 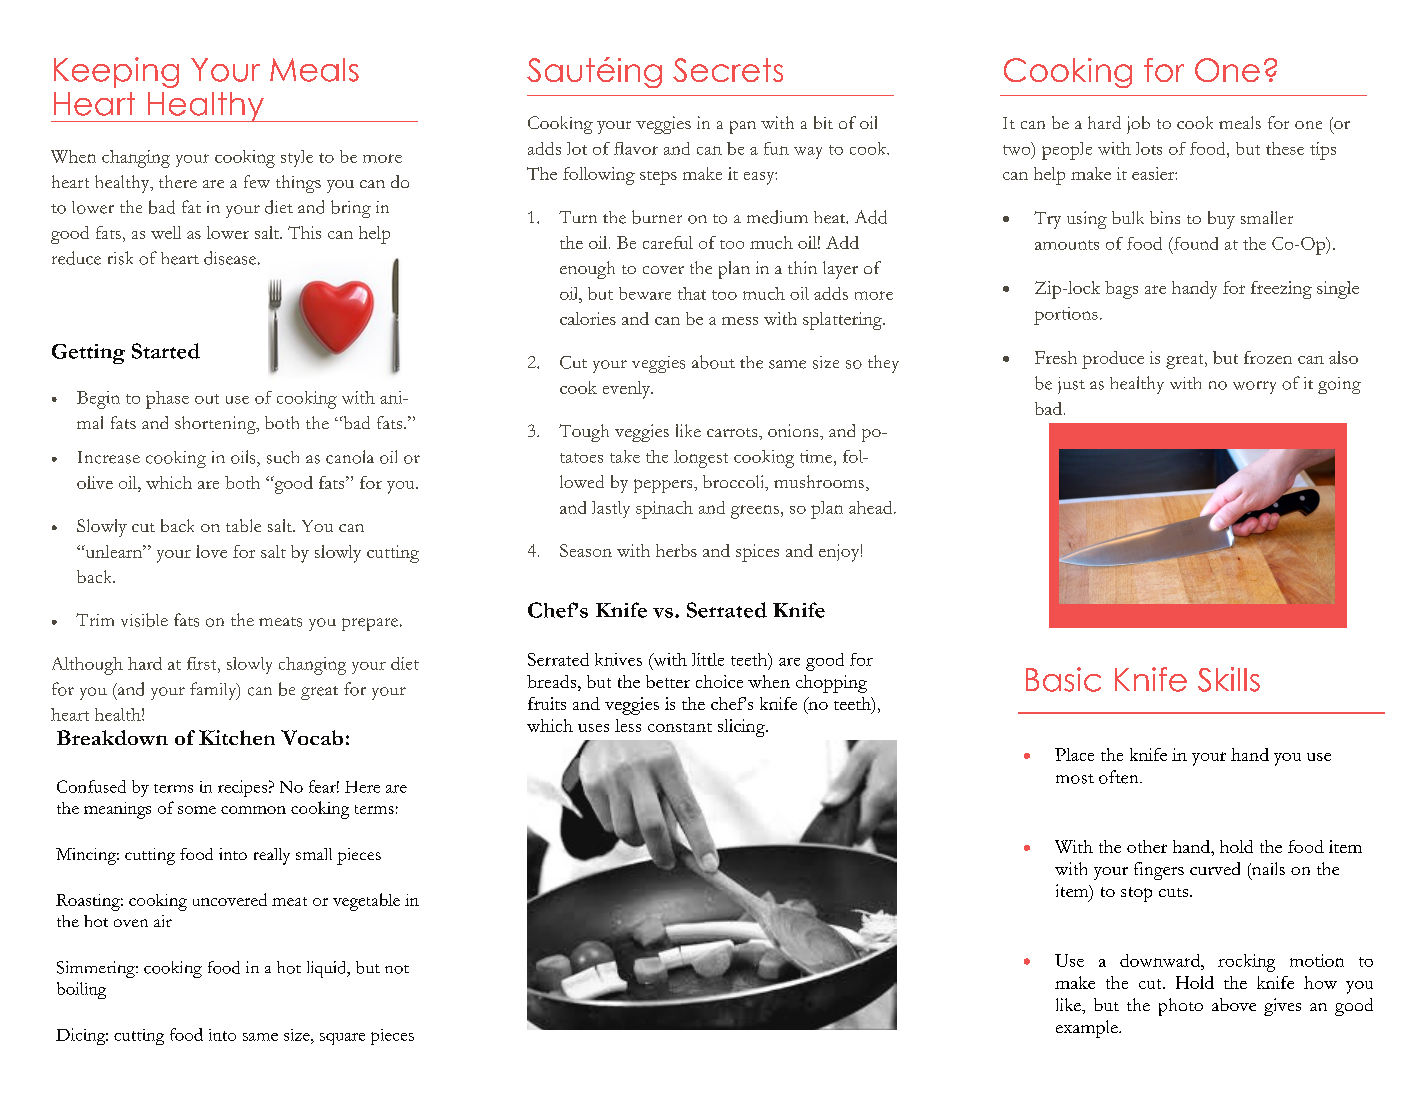 I want to click on love, so click(x=211, y=551).
